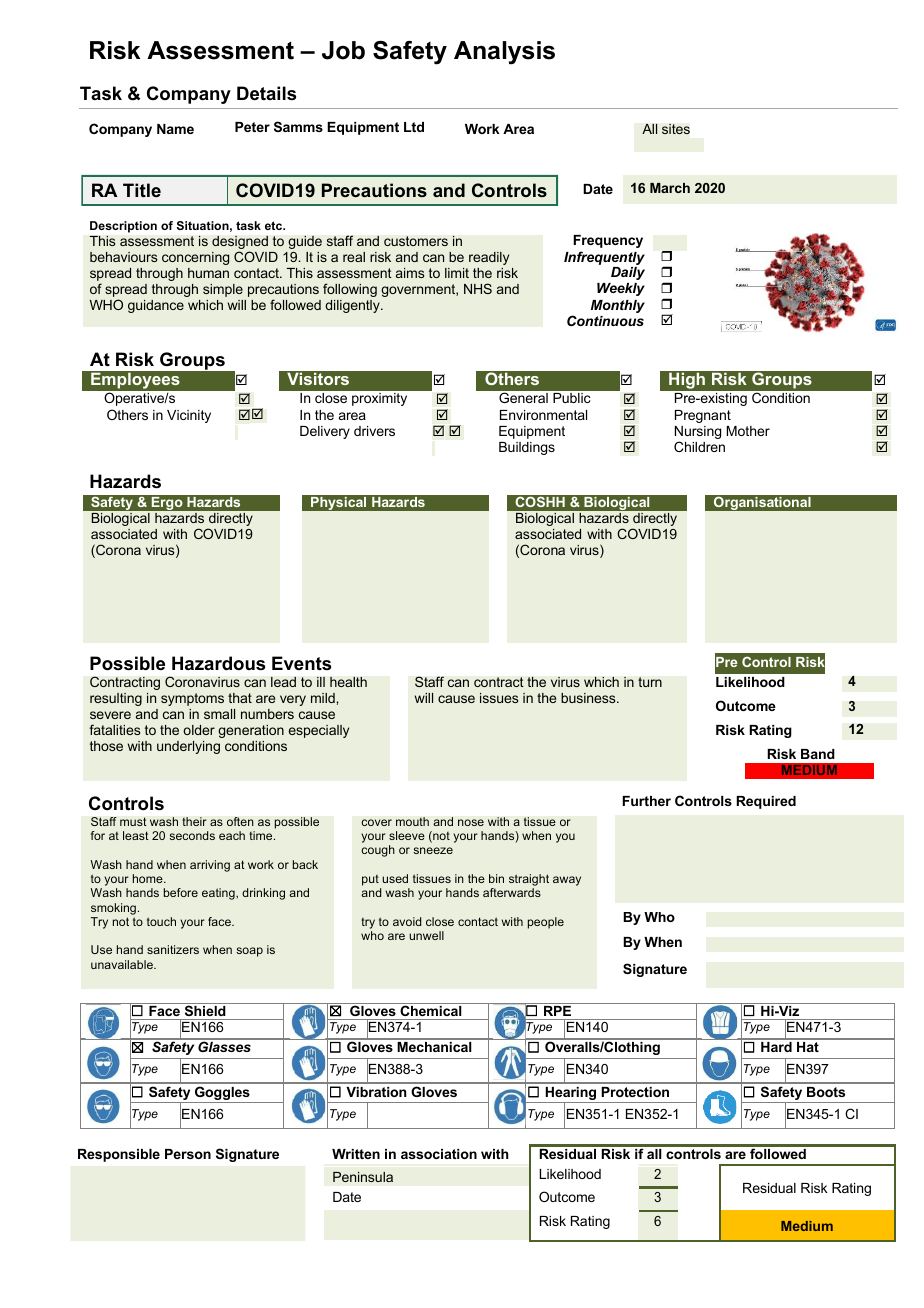 The image size is (924, 1308). Describe the element at coordinates (703, 416) in the screenshot. I see `Pregnant` at that location.
